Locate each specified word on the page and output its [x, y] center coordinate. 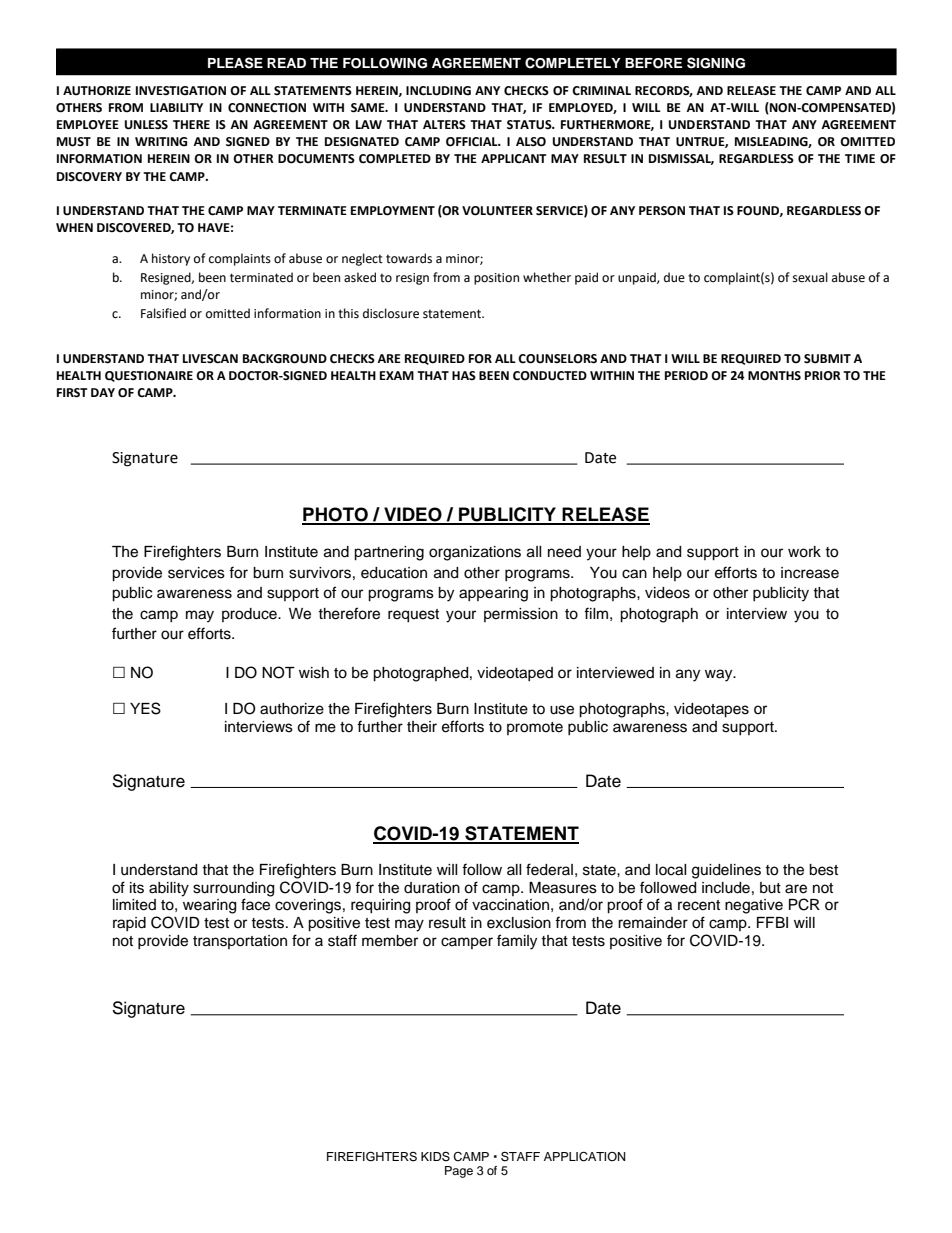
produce [250, 615]
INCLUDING [438, 91]
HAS [464, 375]
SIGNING [716, 63]
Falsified [163, 313]
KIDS [435, 1156]
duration [432, 888]
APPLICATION [585, 1157]
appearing [493, 594]
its [137, 888]
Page [459, 1172]
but [770, 888]
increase [810, 573]
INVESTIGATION [181, 91]
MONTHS [774, 376]
